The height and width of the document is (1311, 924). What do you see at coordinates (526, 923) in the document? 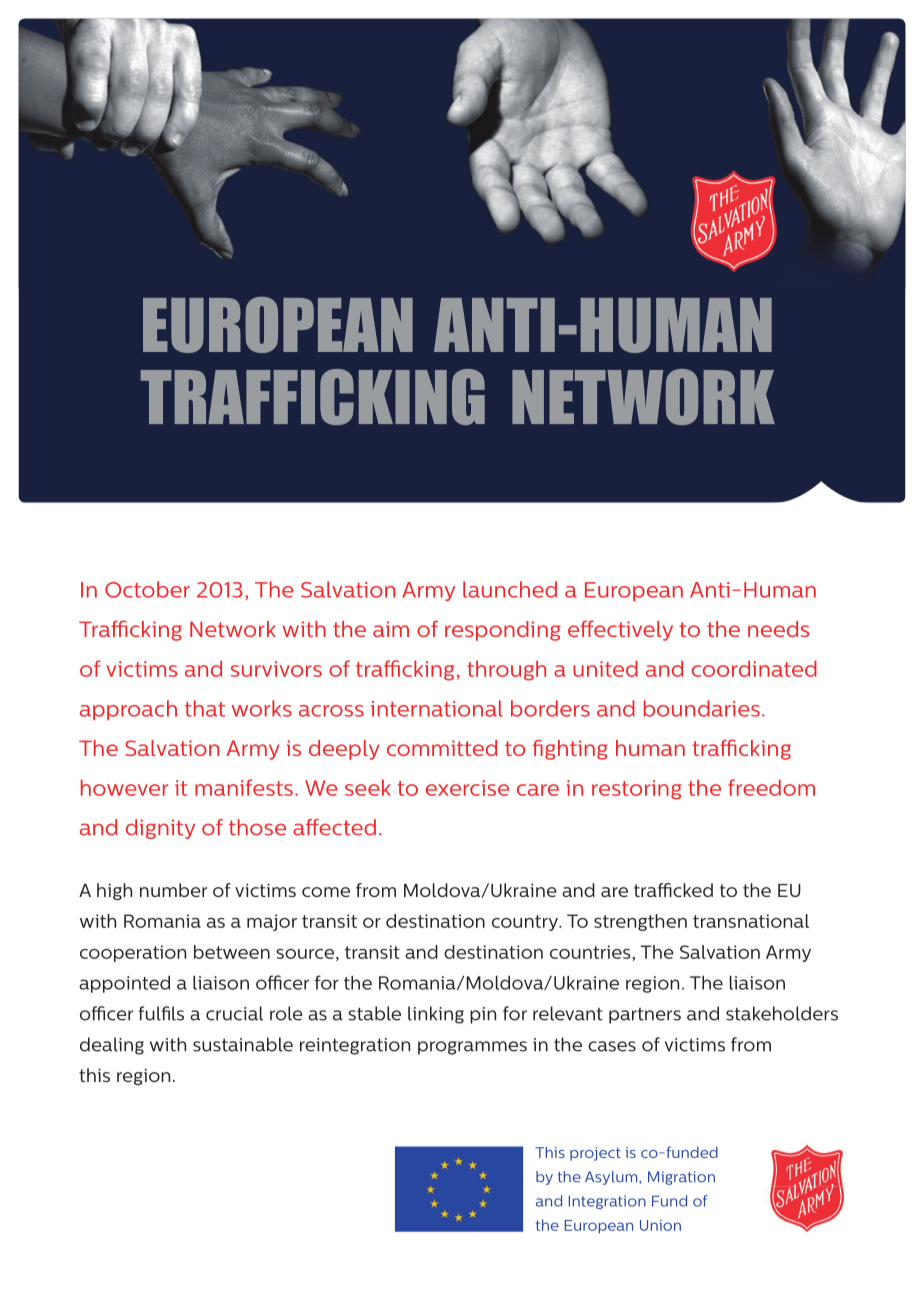
I see `country` at bounding box center [526, 923].
